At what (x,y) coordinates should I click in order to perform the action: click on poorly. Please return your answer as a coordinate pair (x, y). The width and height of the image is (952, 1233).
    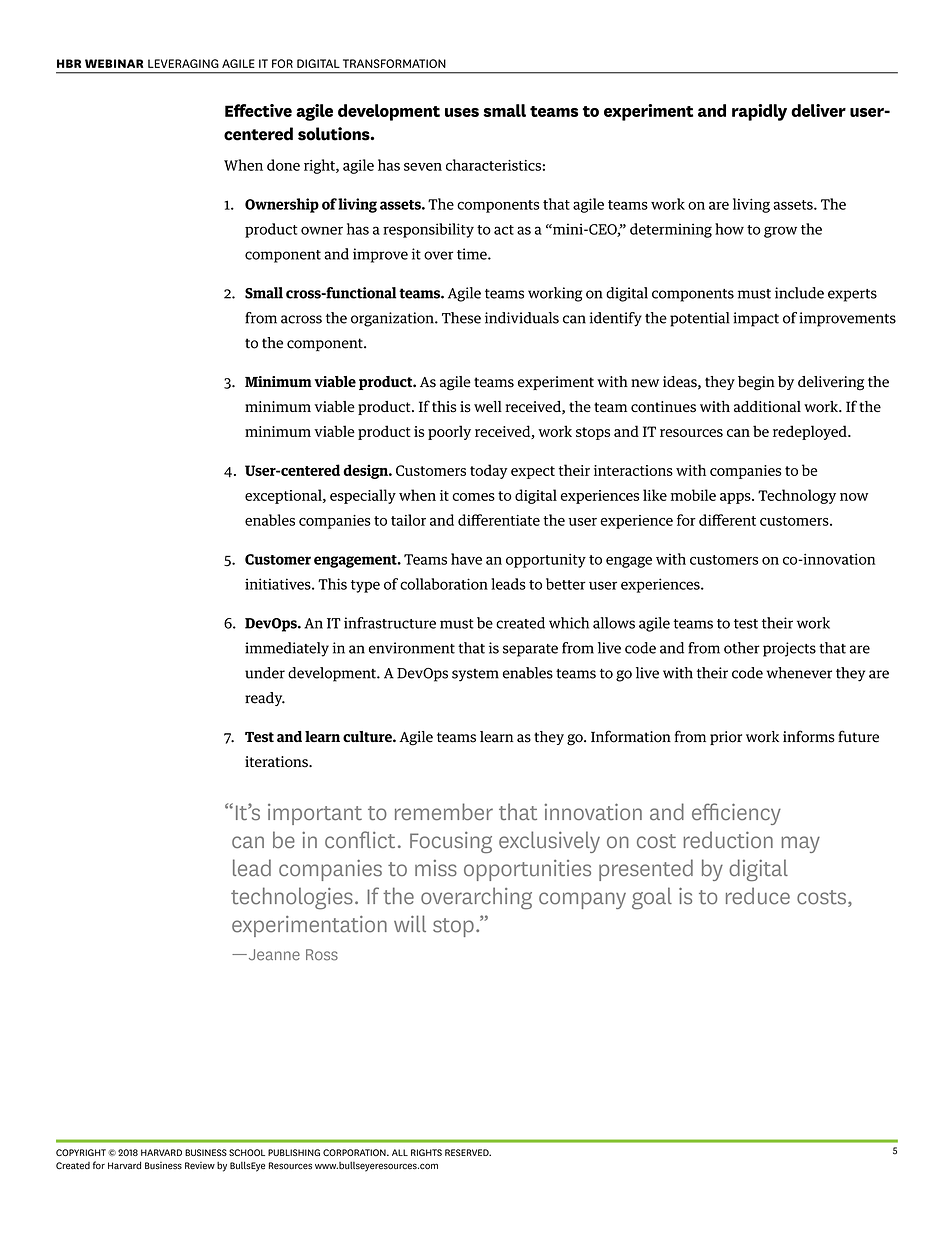
    Looking at the image, I should click on (449, 432).
